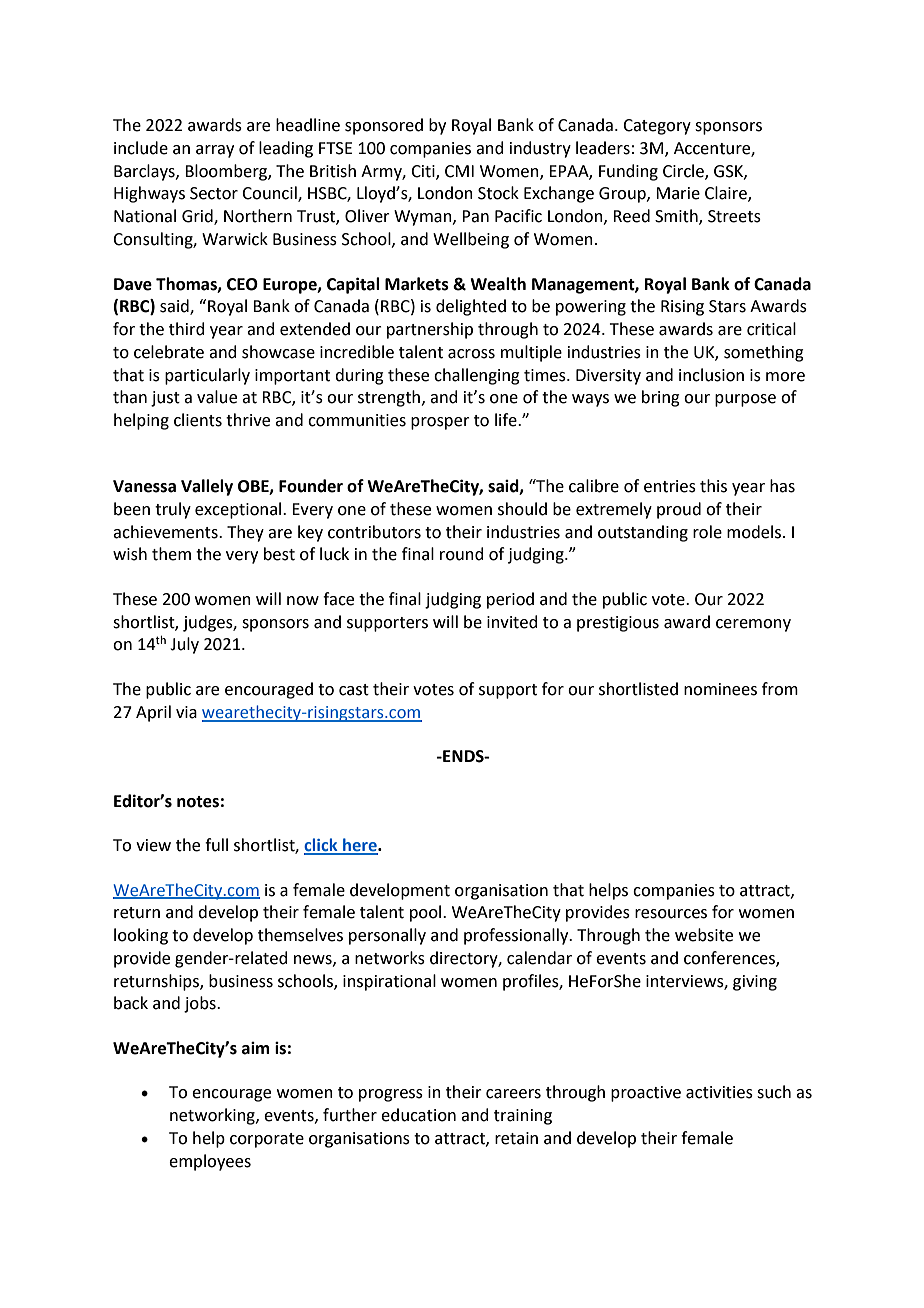 Image resolution: width=924 pixels, height=1308 pixels. I want to click on inclusion, so click(711, 375).
